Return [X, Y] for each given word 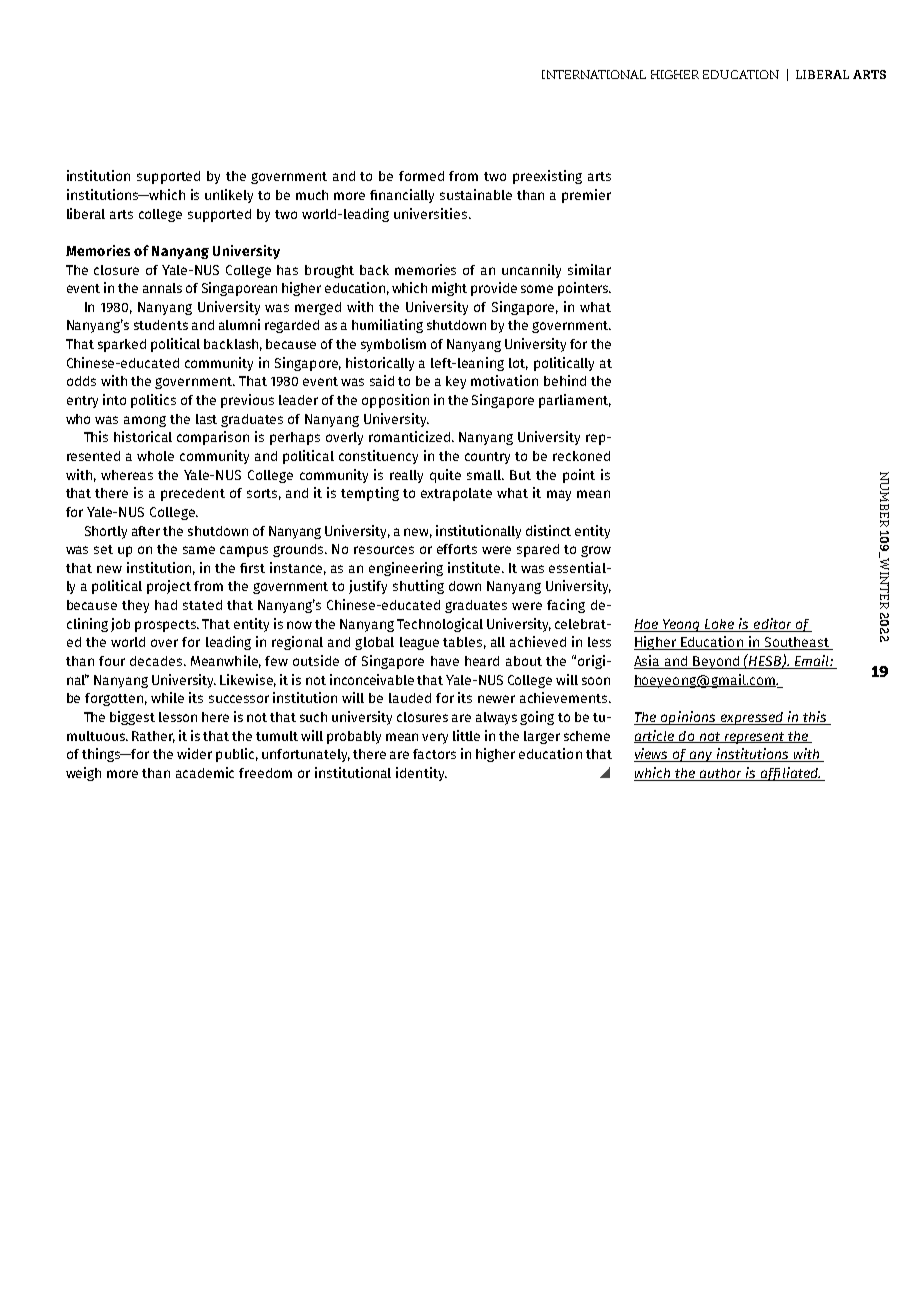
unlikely [229, 196]
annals [162, 288]
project [169, 587]
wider [194, 753]
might [449, 289]
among [145, 421]
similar [589, 269]
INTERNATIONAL [594, 74]
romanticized [409, 436]
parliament [575, 401]
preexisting [547, 177]
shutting [418, 587]
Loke [719, 624]
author [720, 773]
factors [434, 754]
